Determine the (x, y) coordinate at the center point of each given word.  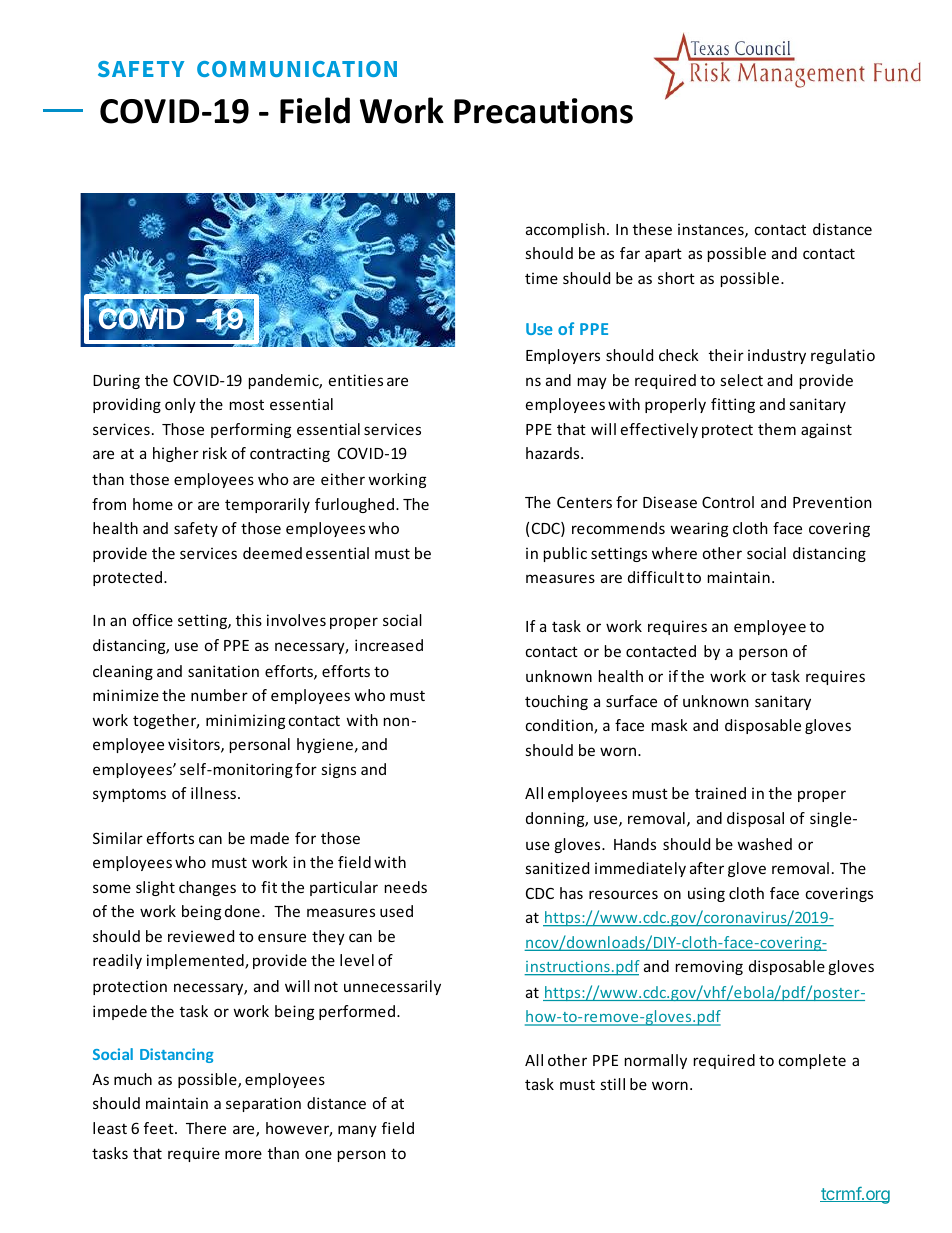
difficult (656, 577)
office (153, 620)
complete (812, 1061)
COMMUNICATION (297, 69)
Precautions (543, 111)
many (357, 1131)
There (206, 1128)
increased (389, 645)
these (652, 229)
